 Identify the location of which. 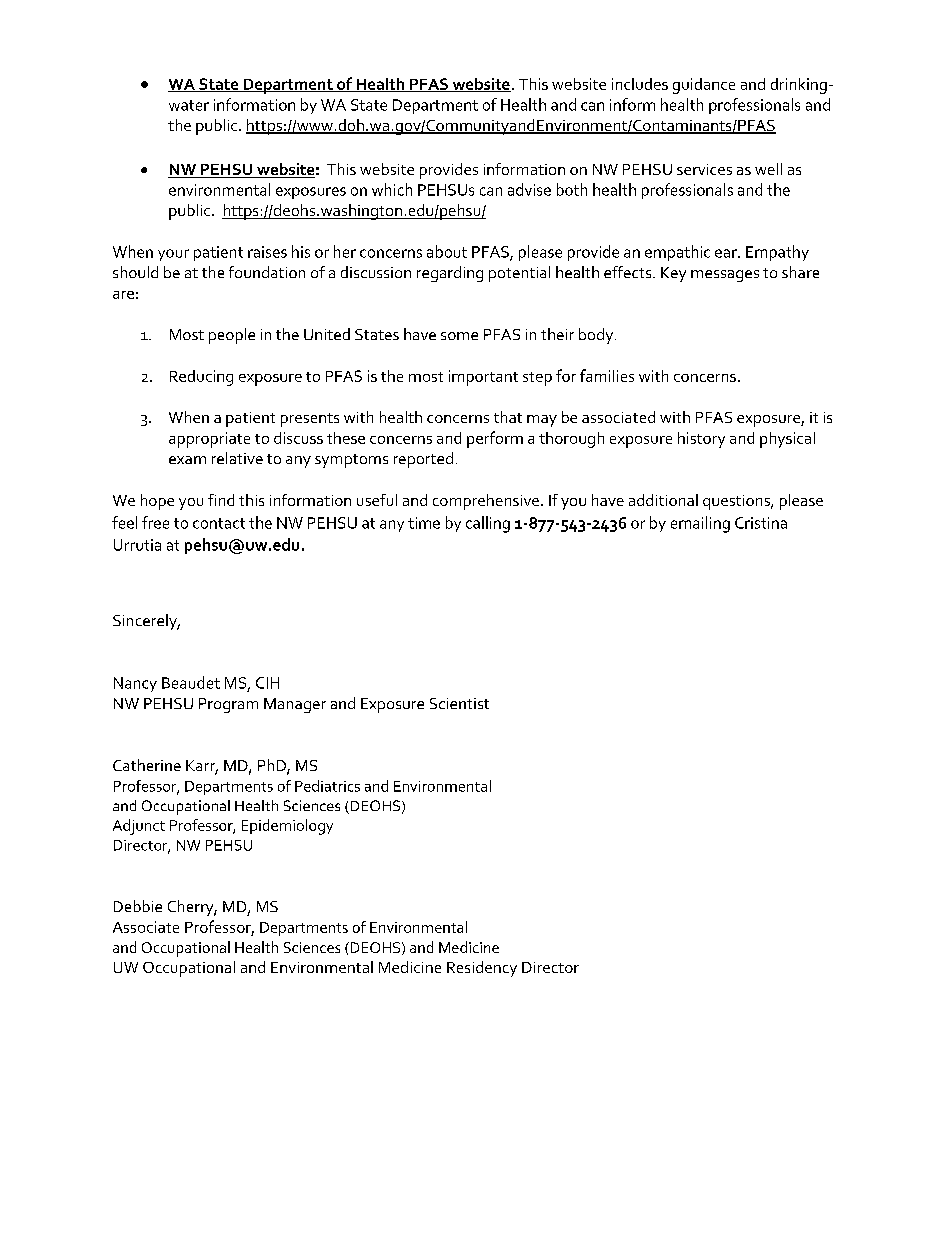
(392, 189).
